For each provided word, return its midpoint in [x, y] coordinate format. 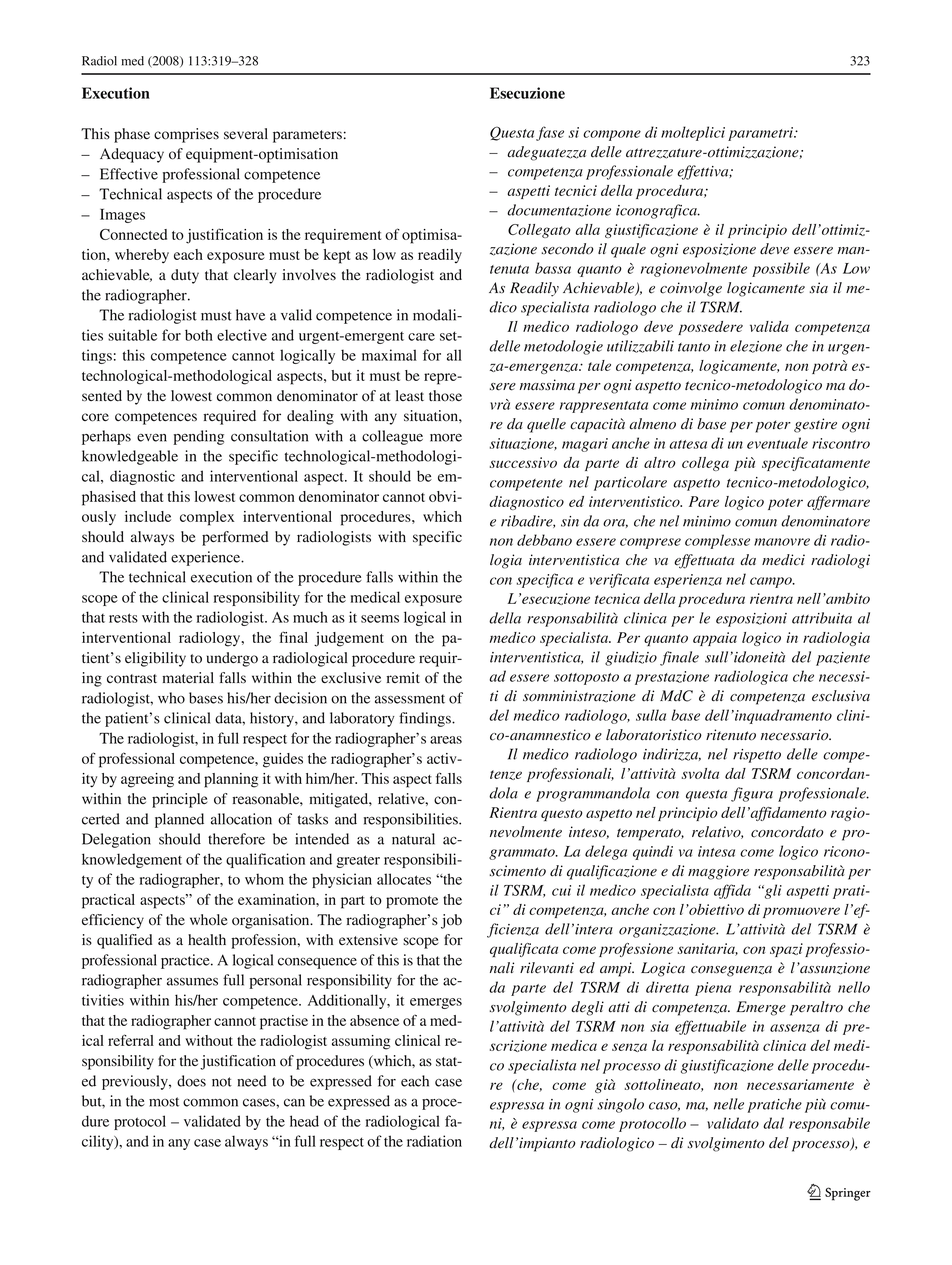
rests [123, 618]
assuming [361, 1042]
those [445, 396]
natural [413, 839]
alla [588, 229]
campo [772, 582]
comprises [186, 135]
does [191, 1081]
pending [198, 437]
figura [752, 794]
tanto [694, 347]
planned [179, 820]
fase [550, 133]
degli [587, 1008]
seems [380, 619]
